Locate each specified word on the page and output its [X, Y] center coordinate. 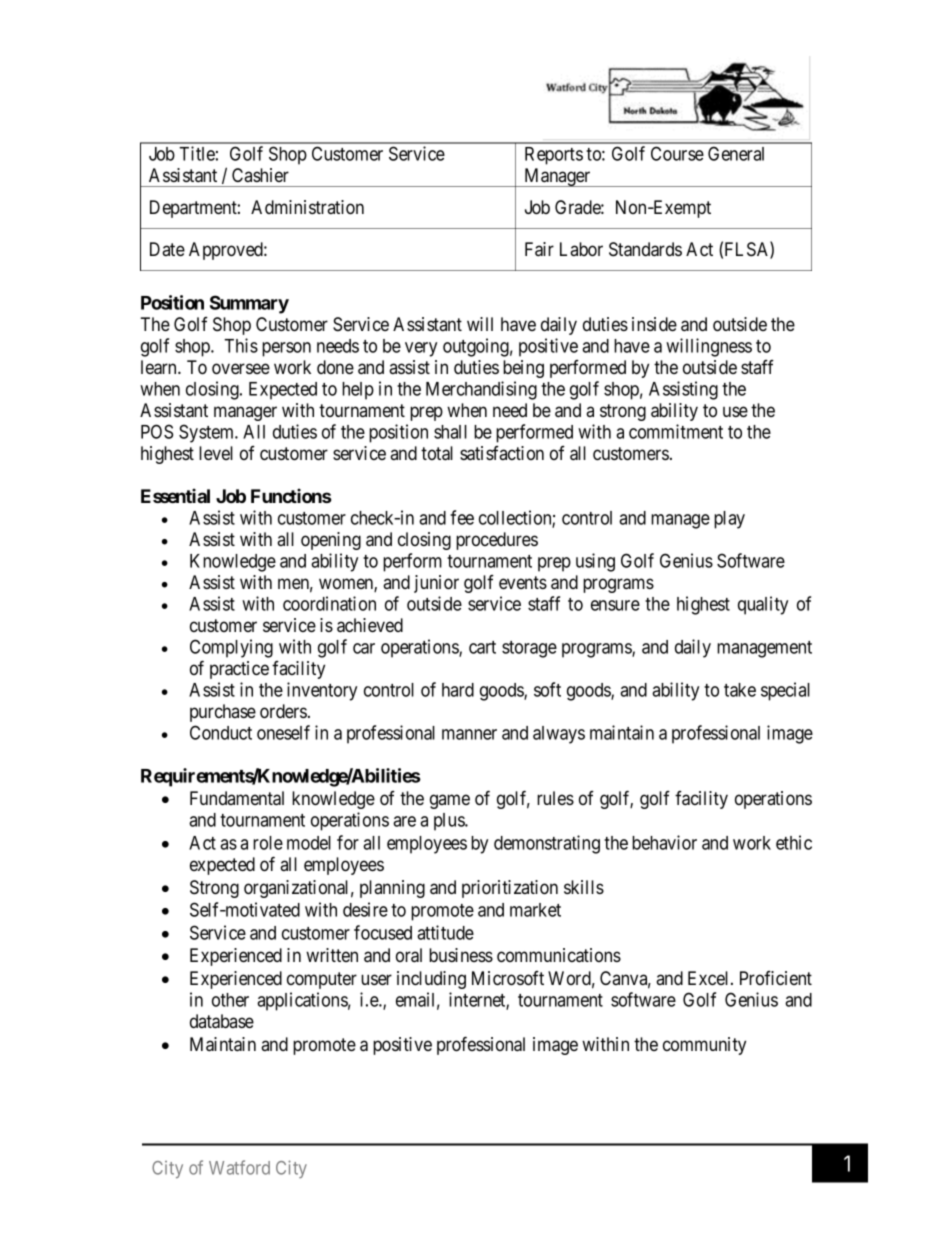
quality [763, 605]
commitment [676, 431]
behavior [664, 842]
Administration [307, 207]
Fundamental [237, 798]
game [450, 801]
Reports [554, 156]
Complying [231, 648]
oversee [241, 369]
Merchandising [481, 390]
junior [436, 584]
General [736, 153]
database [222, 1021]
